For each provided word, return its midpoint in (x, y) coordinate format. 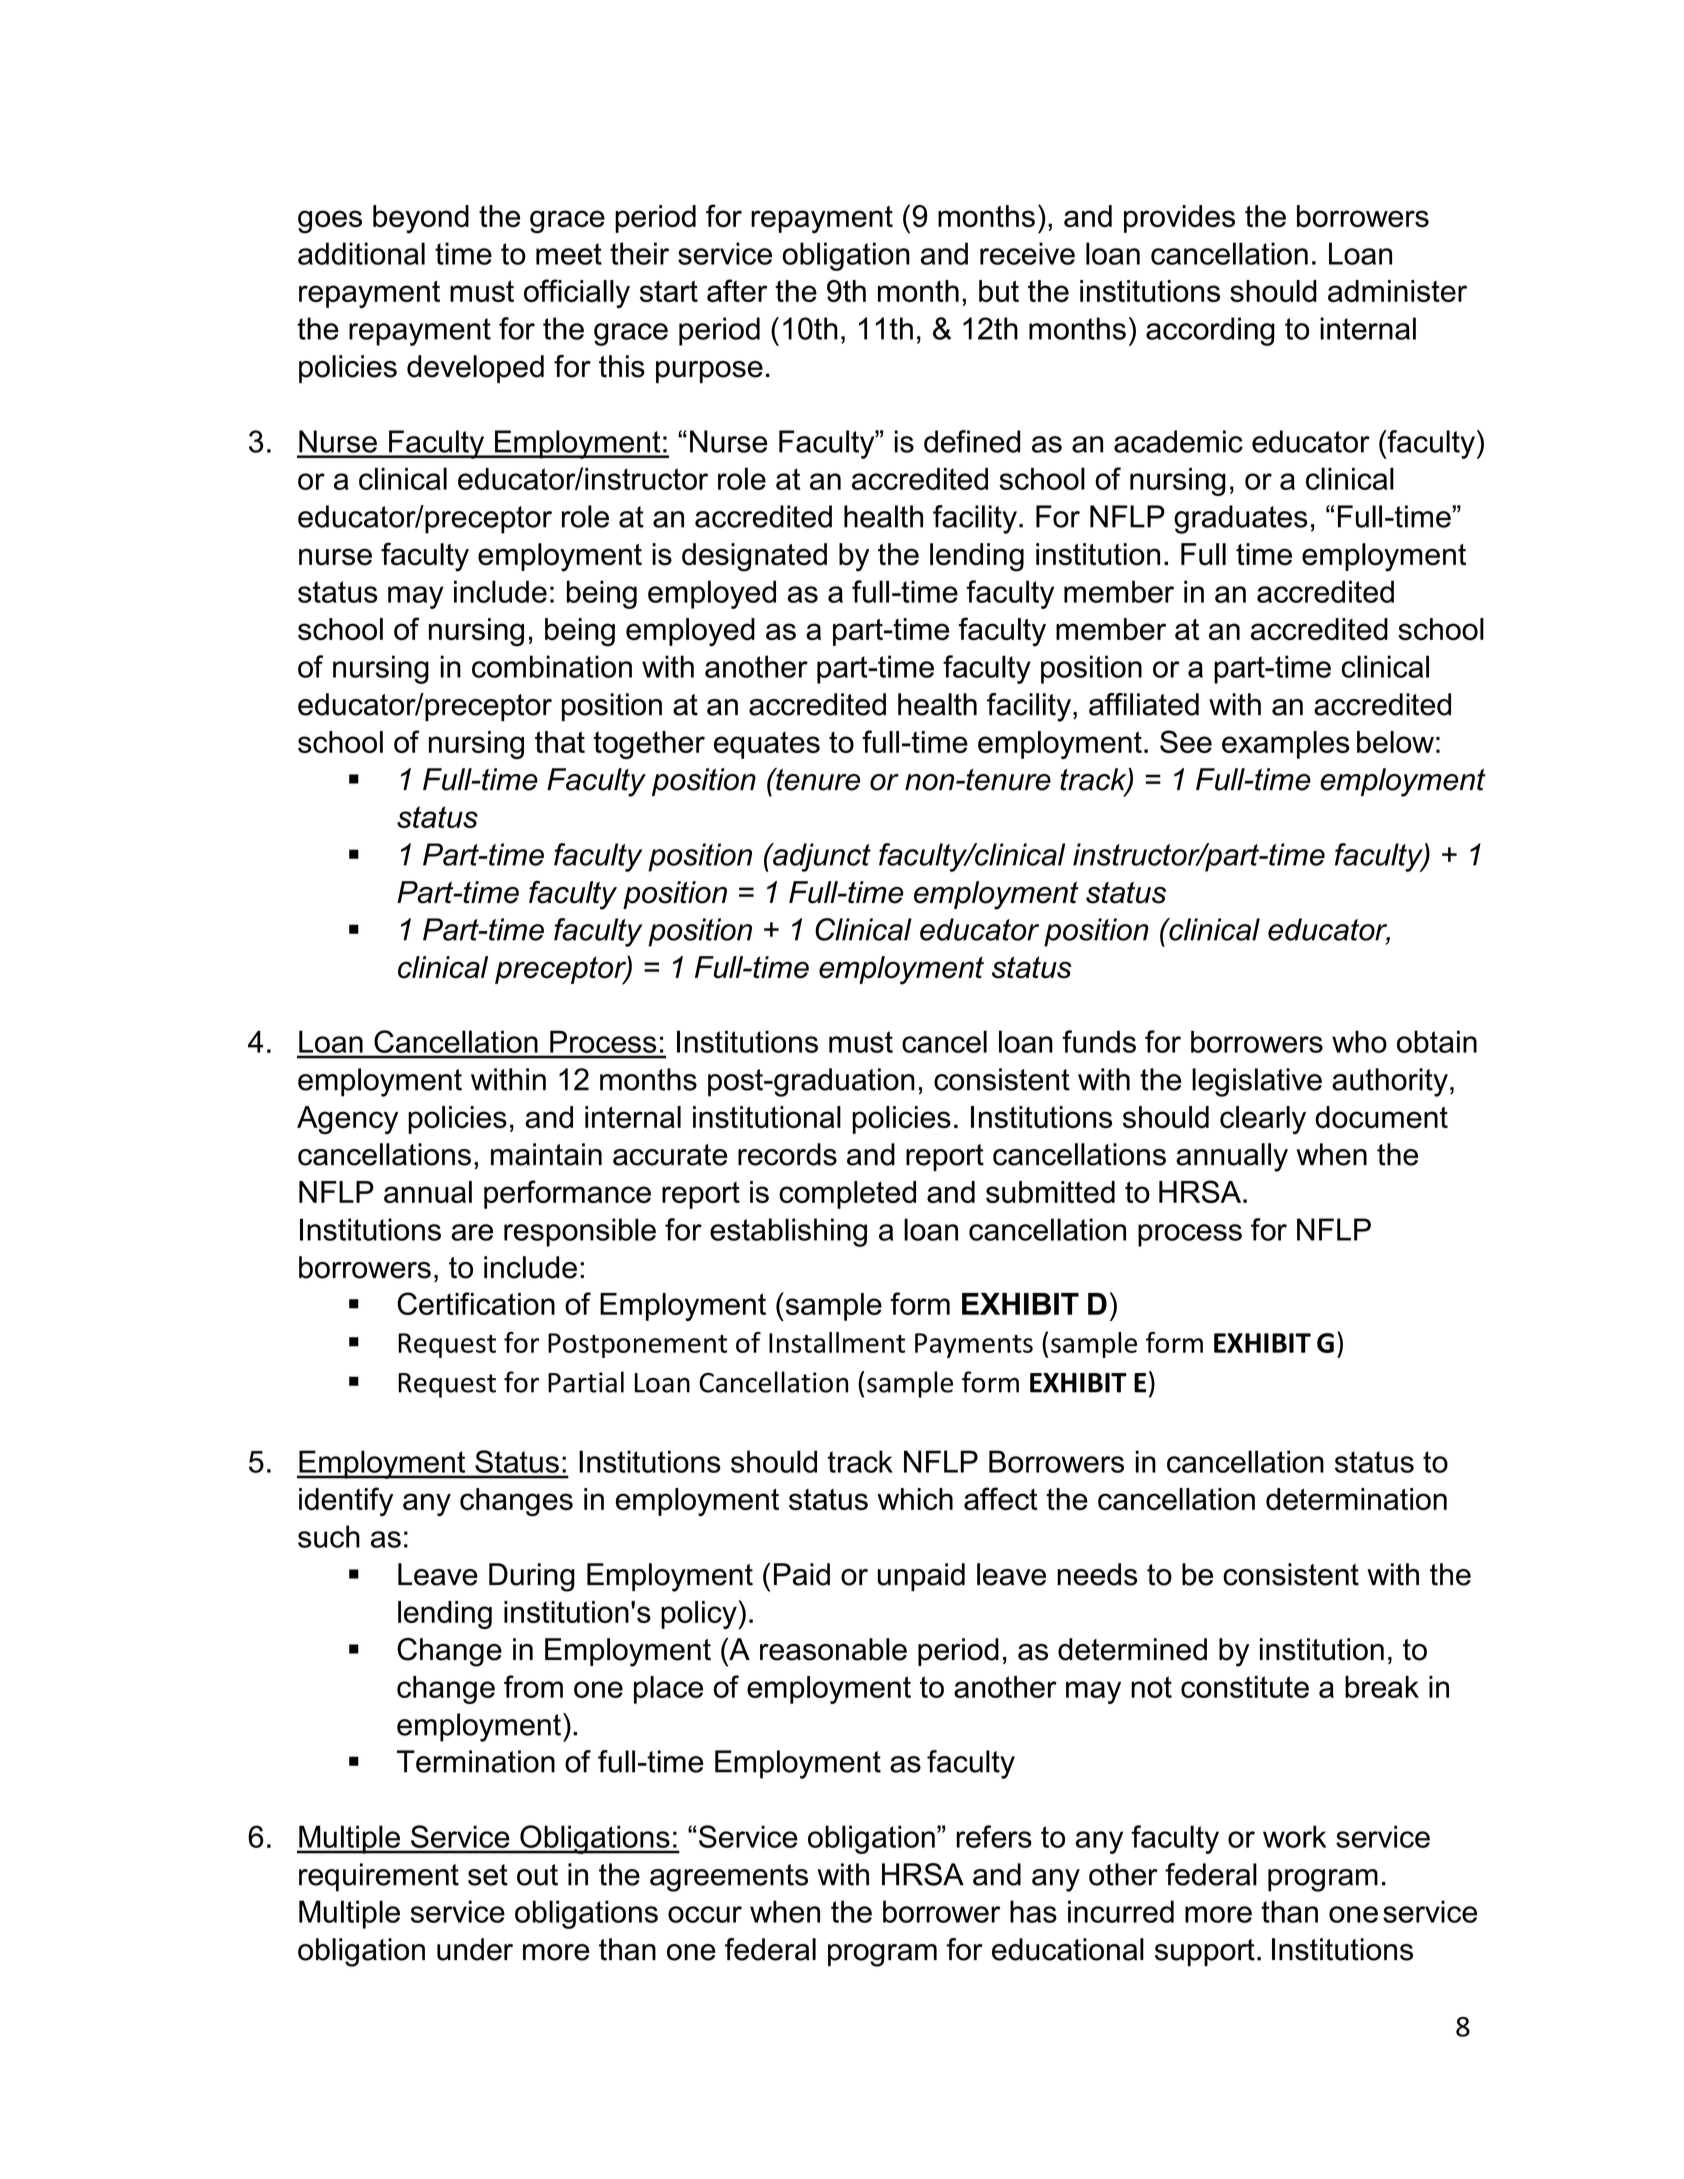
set (488, 1875)
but (999, 291)
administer (1397, 291)
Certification (476, 1303)
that (560, 742)
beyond (421, 219)
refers (994, 1836)
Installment (837, 1342)
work (1294, 1836)
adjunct (821, 857)
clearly (1263, 1120)
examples (1286, 745)
